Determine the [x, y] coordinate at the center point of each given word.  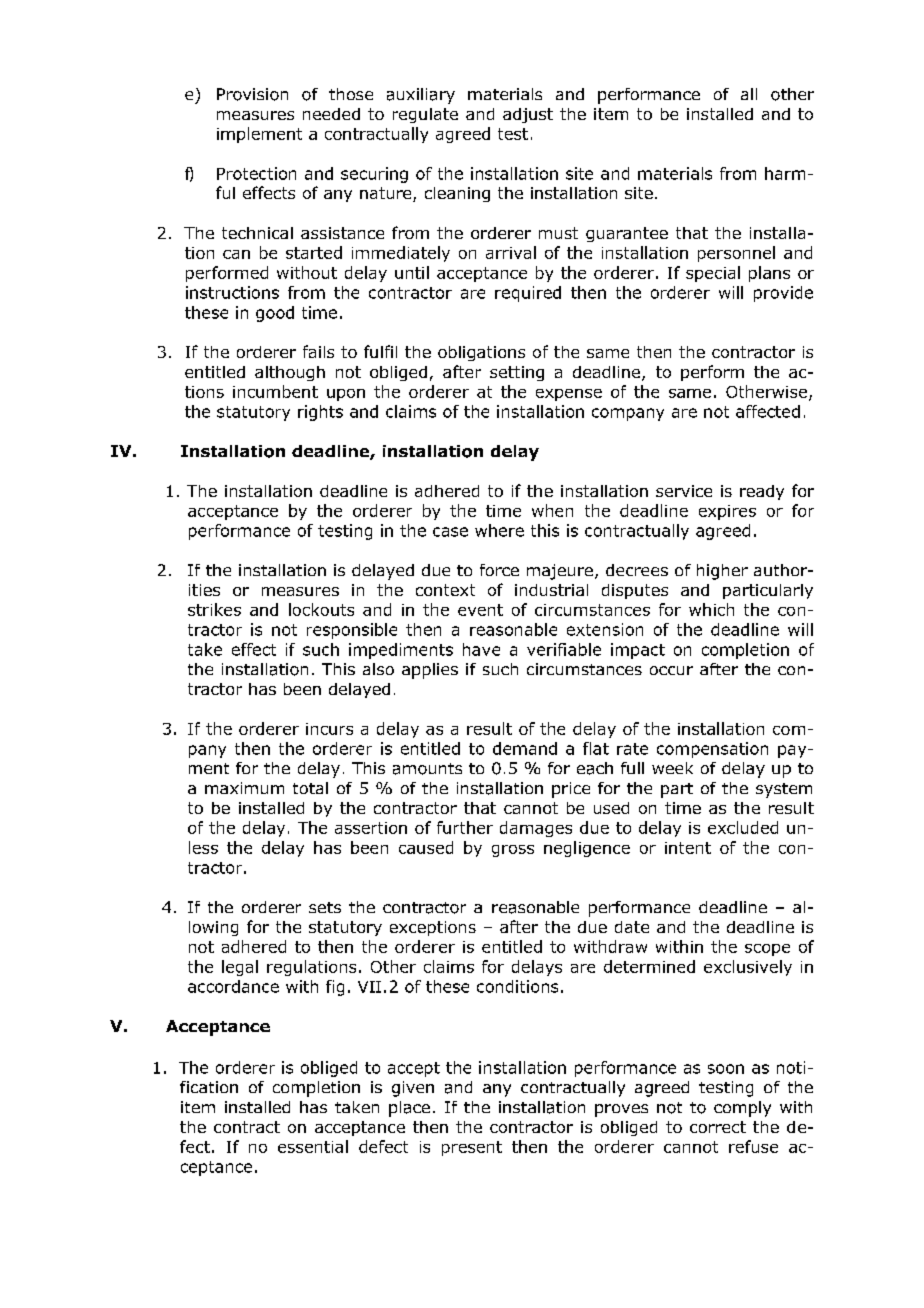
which [711, 609]
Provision [252, 94]
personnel [736, 254]
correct [718, 1127]
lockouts [321, 609]
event [480, 610]
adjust [528, 115]
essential [313, 1146]
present [472, 1148]
